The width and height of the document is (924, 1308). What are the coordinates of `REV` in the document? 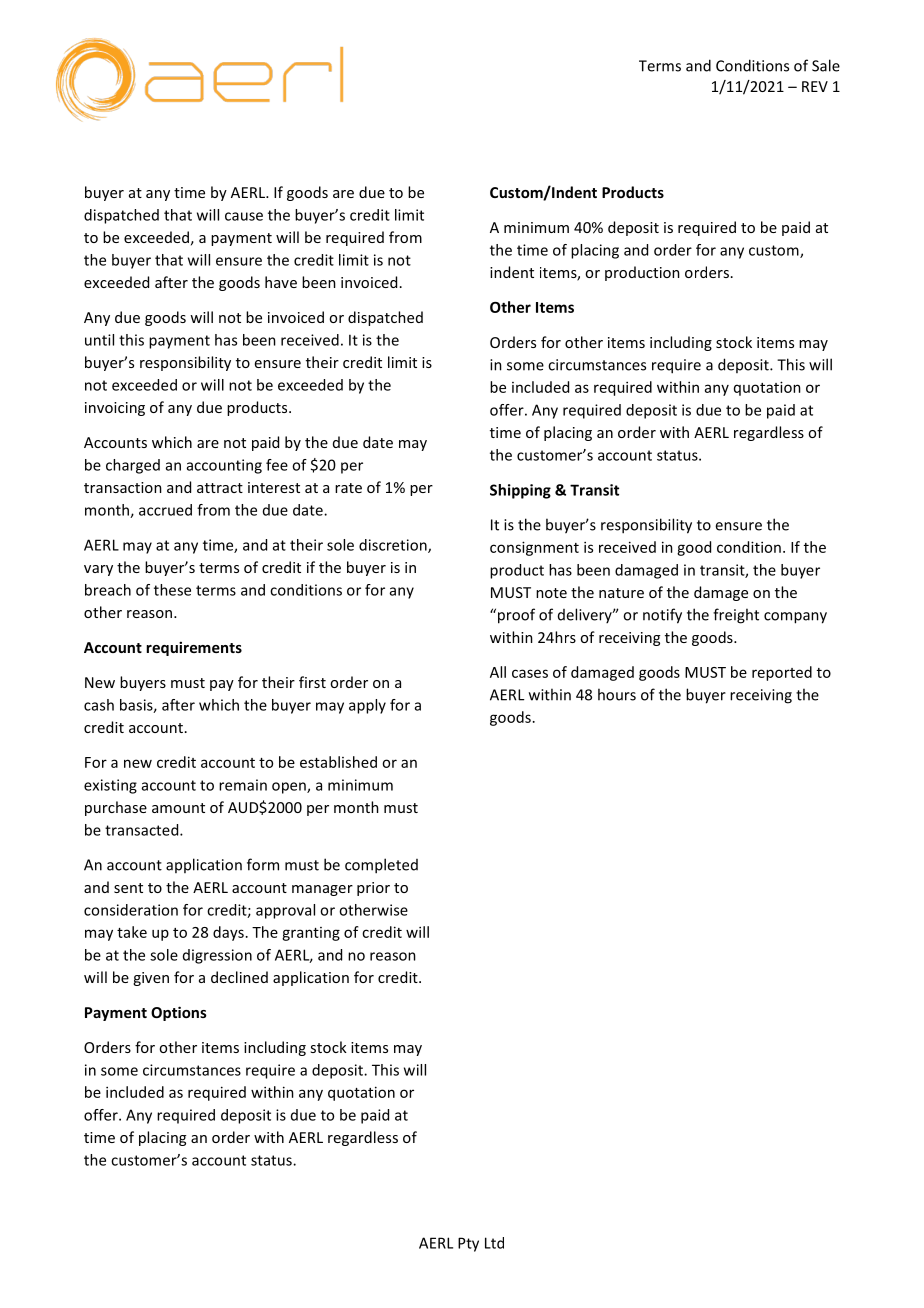 It's located at (815, 86).
